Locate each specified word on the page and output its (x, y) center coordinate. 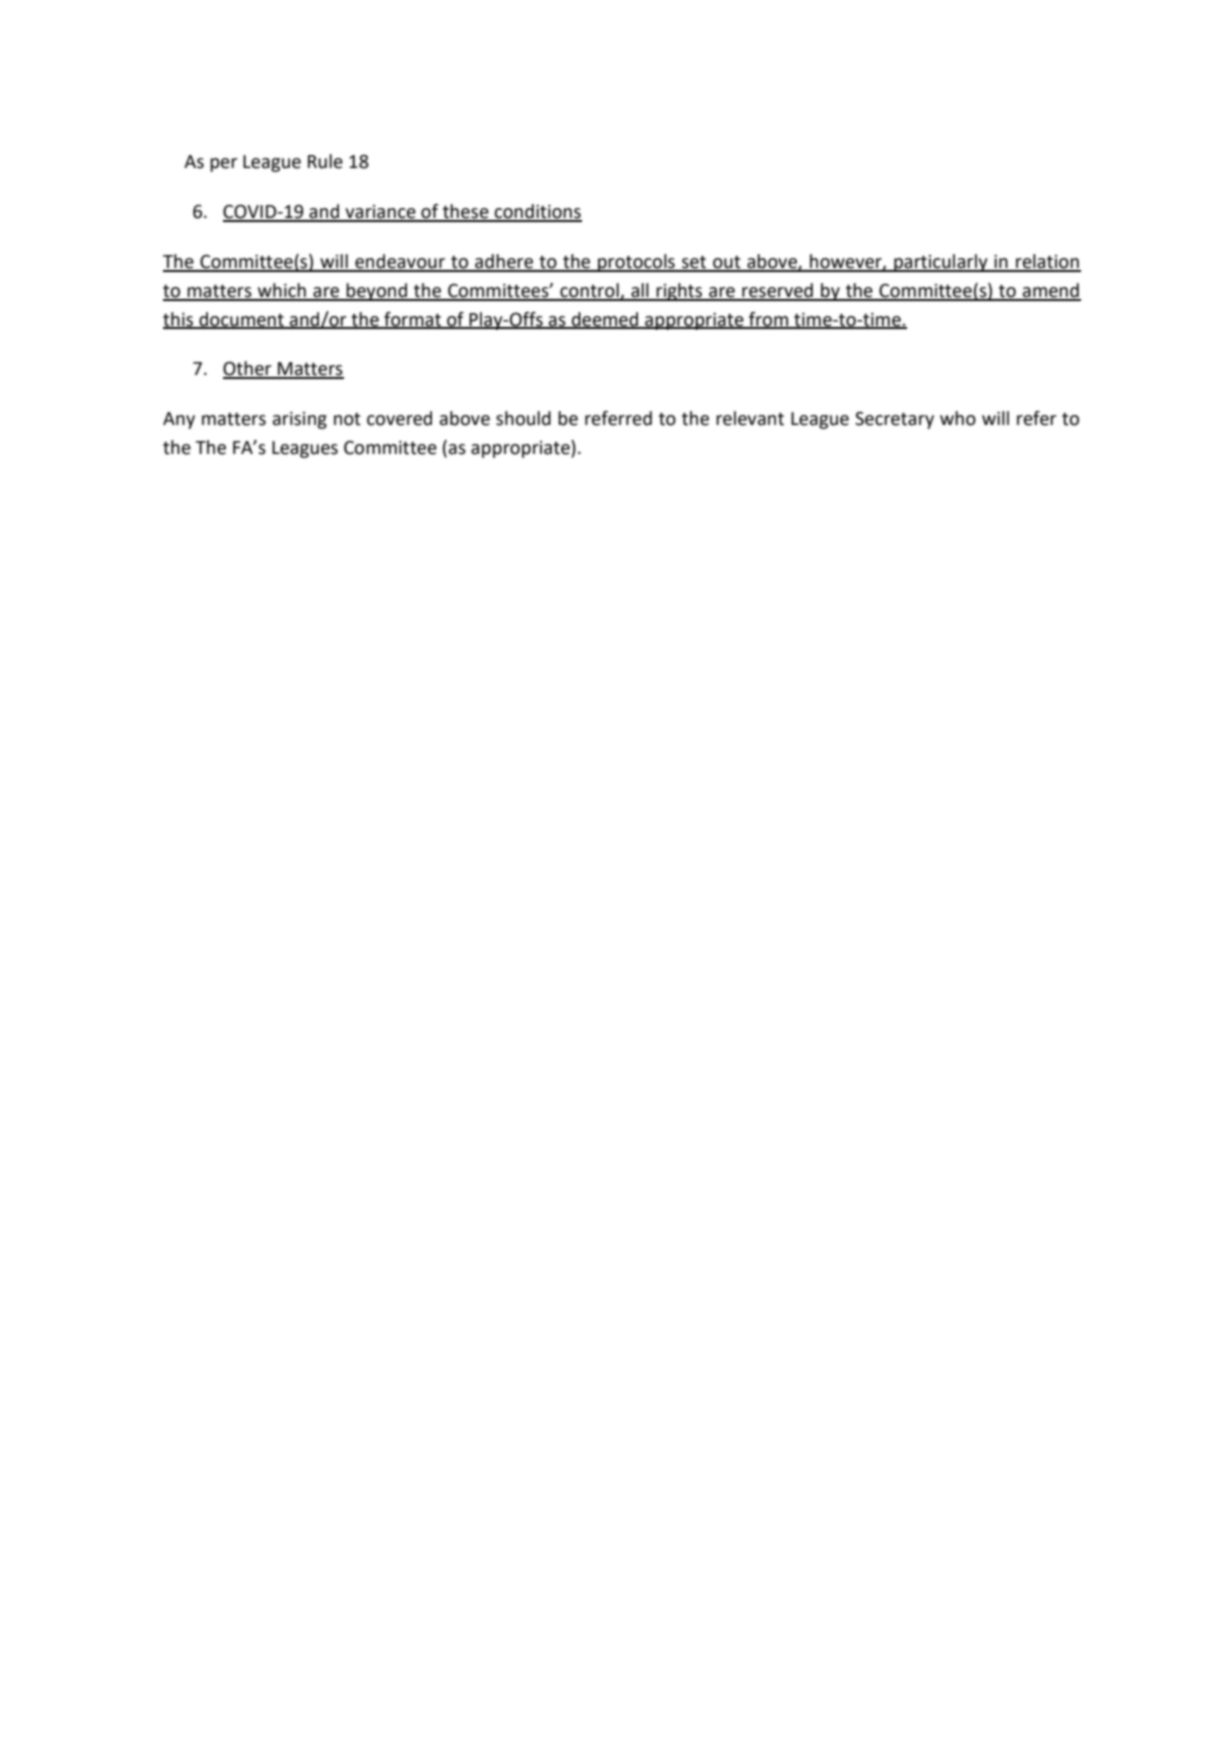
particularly (941, 263)
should (523, 418)
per (223, 165)
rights (680, 292)
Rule (325, 161)
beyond (377, 292)
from (769, 320)
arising (300, 420)
